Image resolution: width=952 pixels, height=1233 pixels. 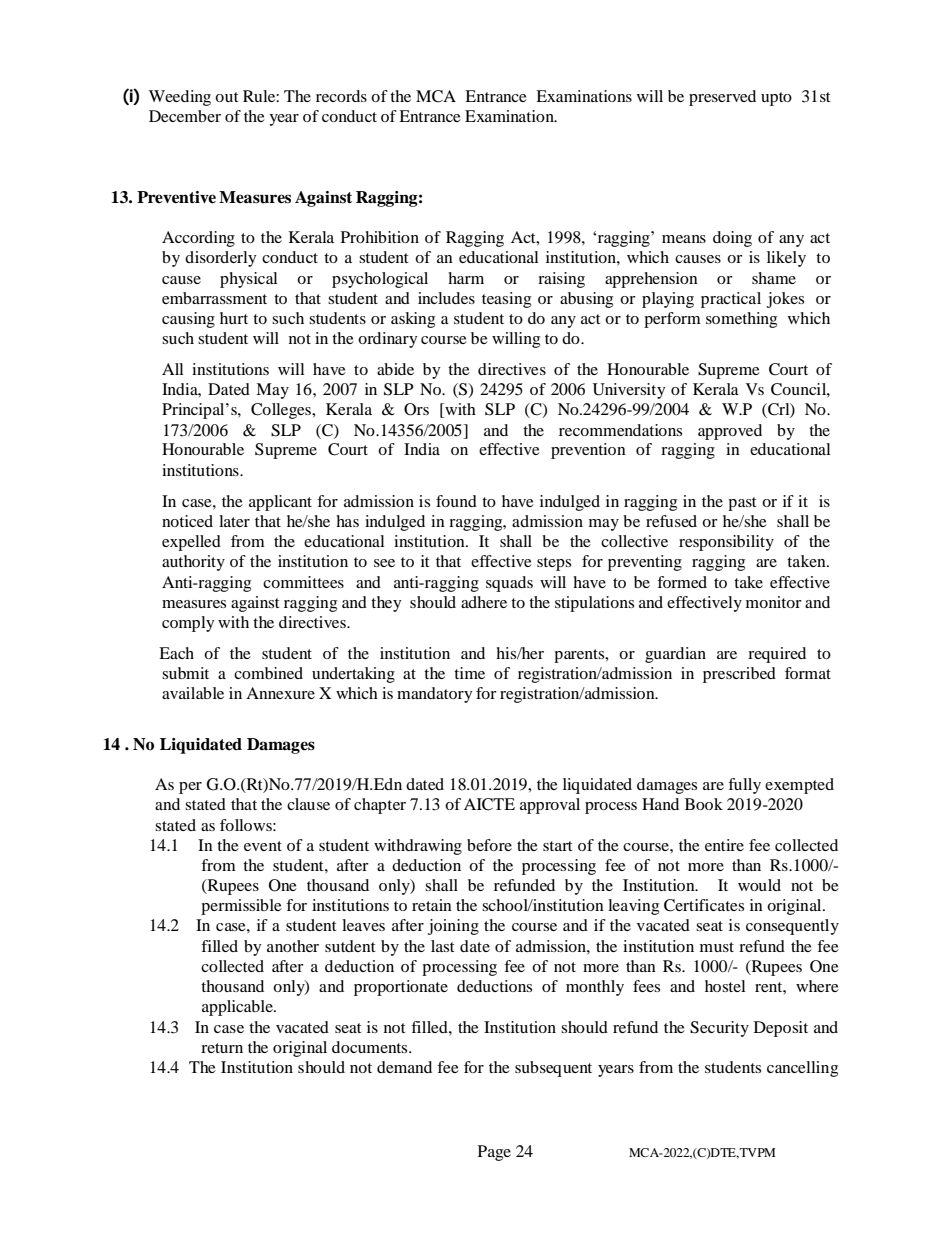 I want to click on before, so click(x=489, y=845).
